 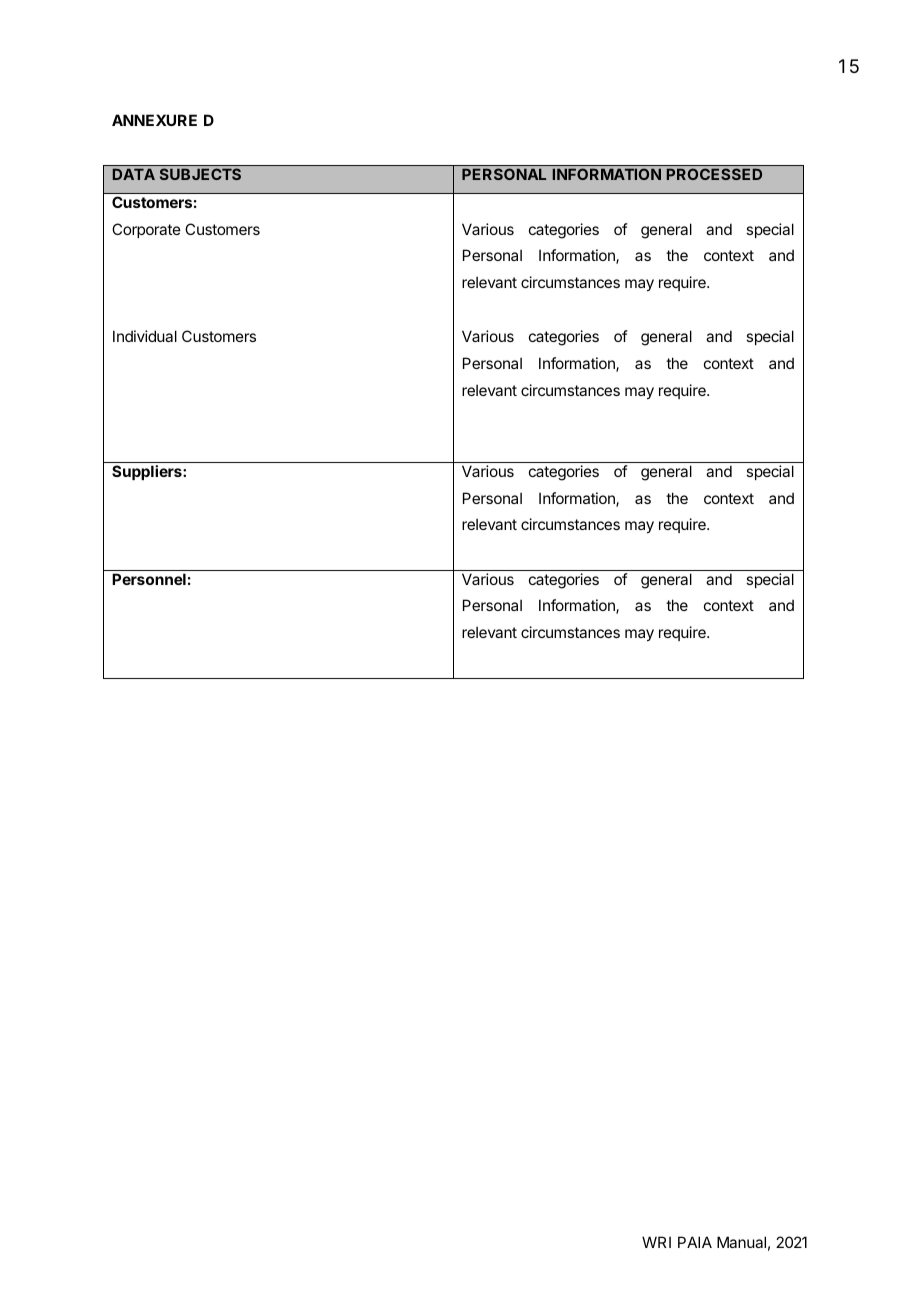 What do you see at coordinates (134, 174) in the screenshot?
I see `DATA` at bounding box center [134, 174].
